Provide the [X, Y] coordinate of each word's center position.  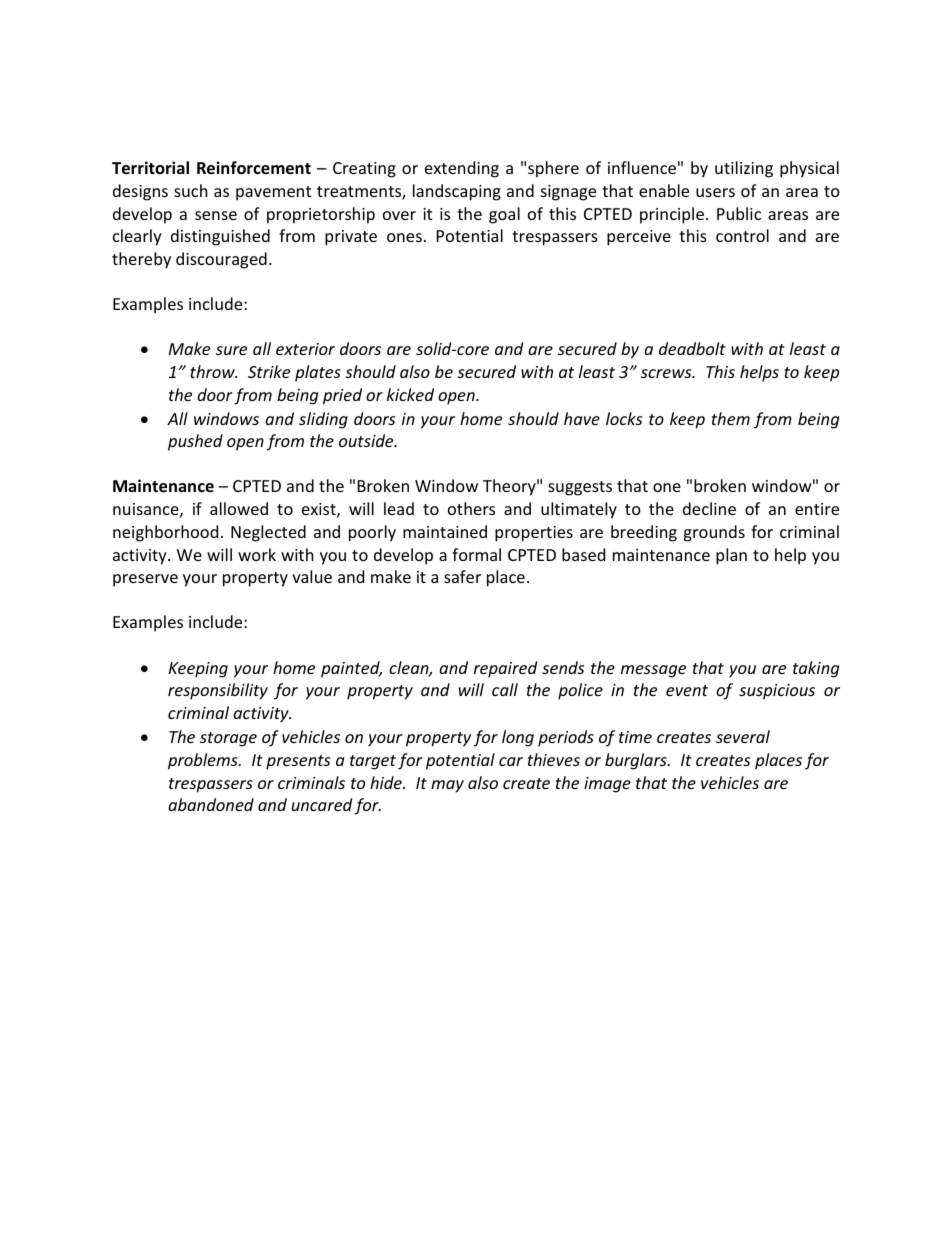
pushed [195, 442]
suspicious [777, 692]
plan [731, 556]
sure [231, 350]
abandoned [211, 804]
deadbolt [692, 348]
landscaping [457, 192]
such [191, 190]
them [731, 418]
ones [404, 237]
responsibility [218, 691]
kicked [410, 394]
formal [476, 554]
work [257, 554]
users [715, 192]
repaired [505, 669]
